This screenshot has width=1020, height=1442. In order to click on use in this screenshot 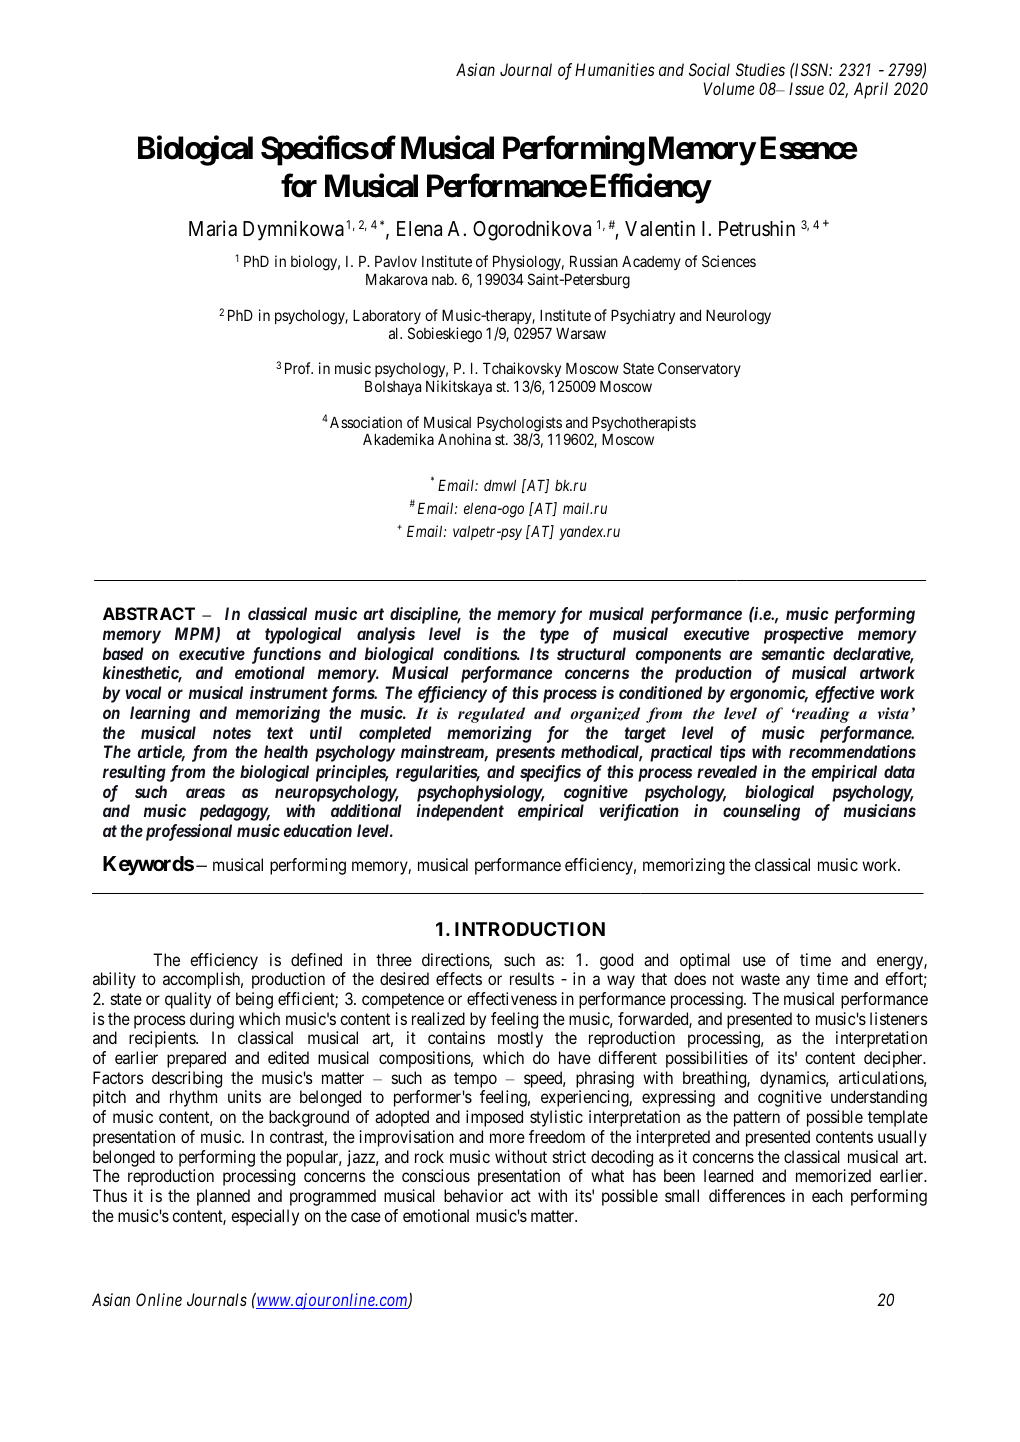, I will do `click(754, 961)`.
